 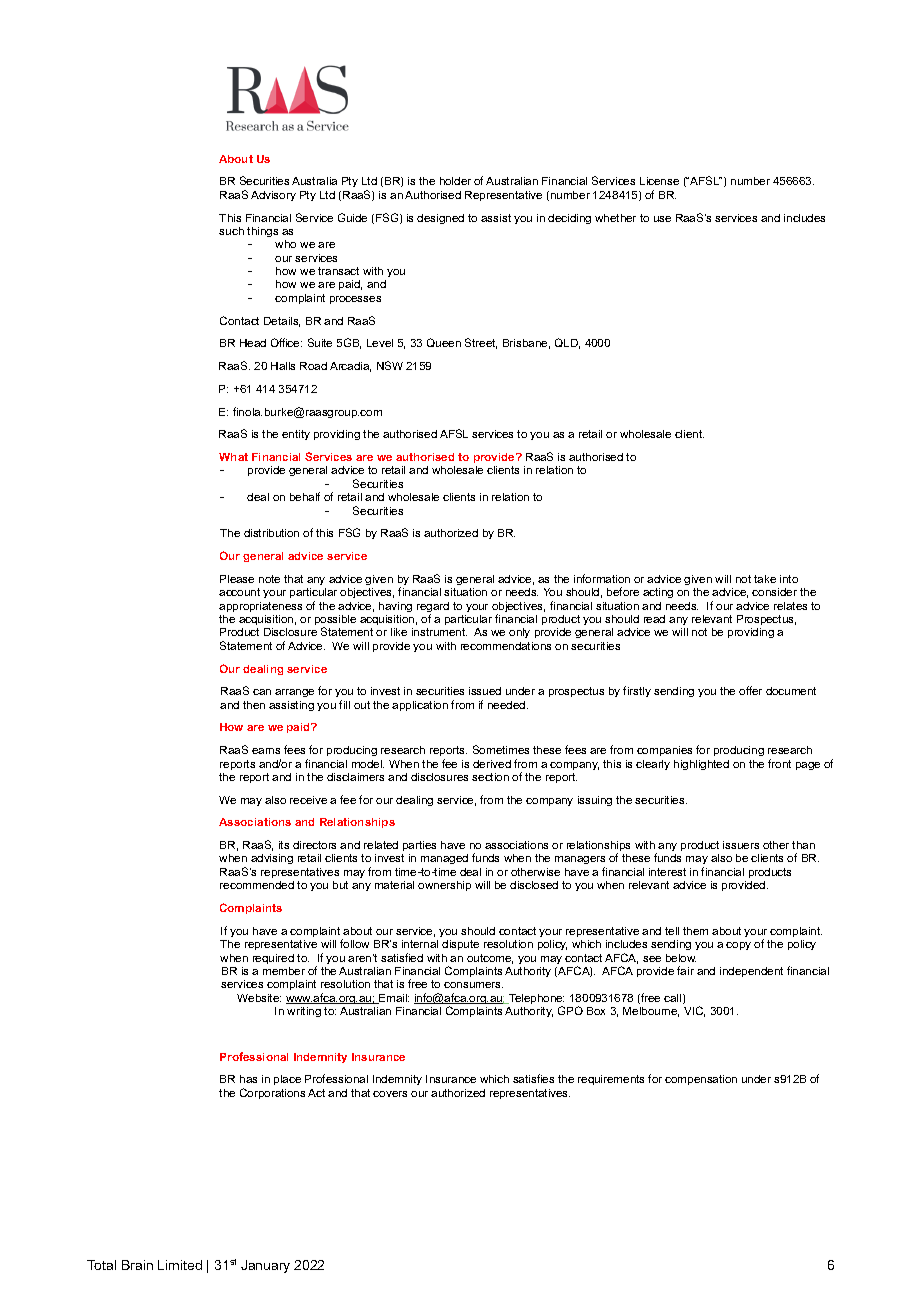 What do you see at coordinates (420, 706) in the screenshot?
I see `application` at bounding box center [420, 706].
